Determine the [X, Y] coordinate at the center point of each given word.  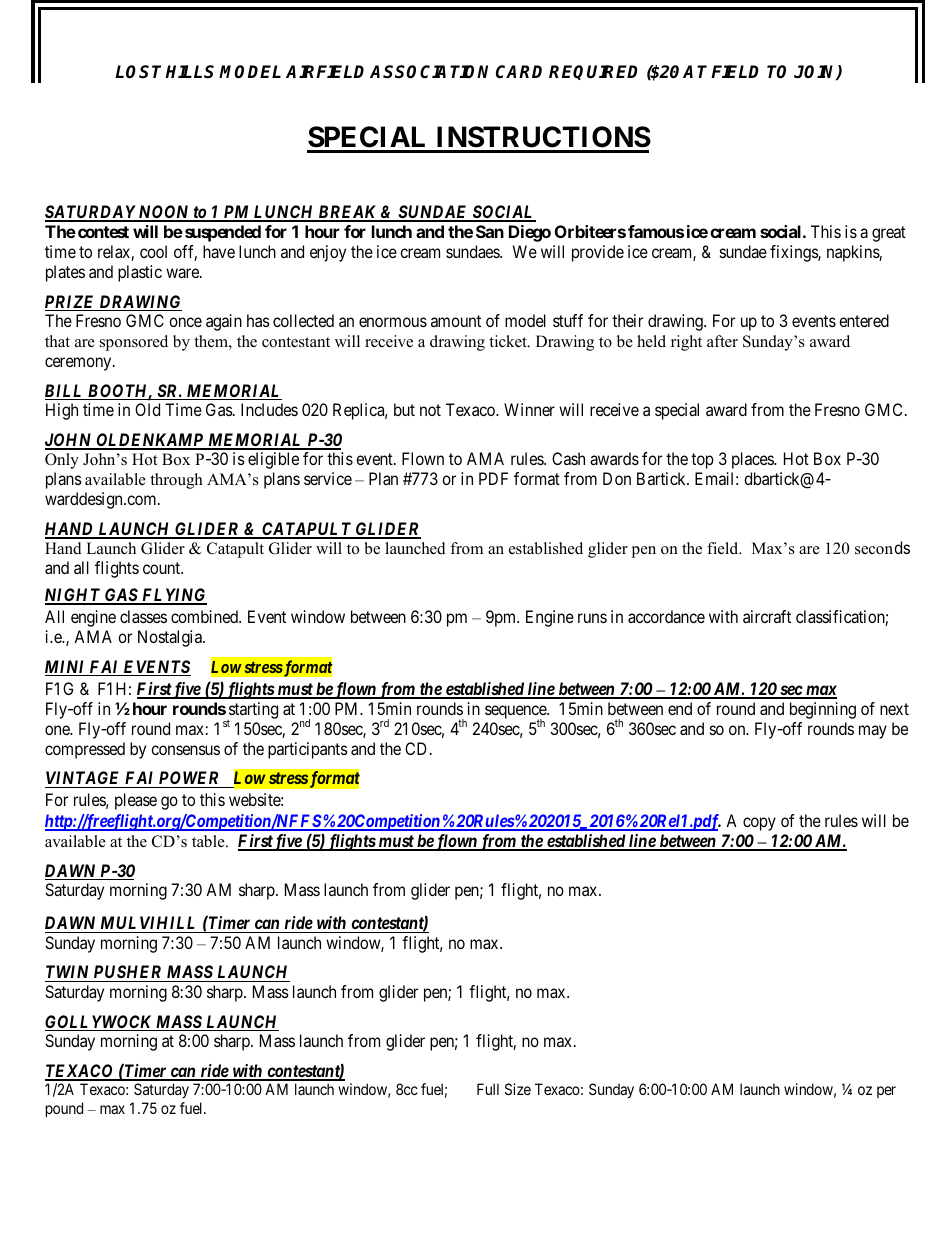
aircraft [767, 616]
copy [759, 824]
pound [64, 1109]
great [889, 234]
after [722, 341]
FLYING [173, 596]
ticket [509, 341]
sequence [516, 713]
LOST [140, 72]
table [209, 841]
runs [592, 618]
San [490, 231]
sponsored [134, 343]
